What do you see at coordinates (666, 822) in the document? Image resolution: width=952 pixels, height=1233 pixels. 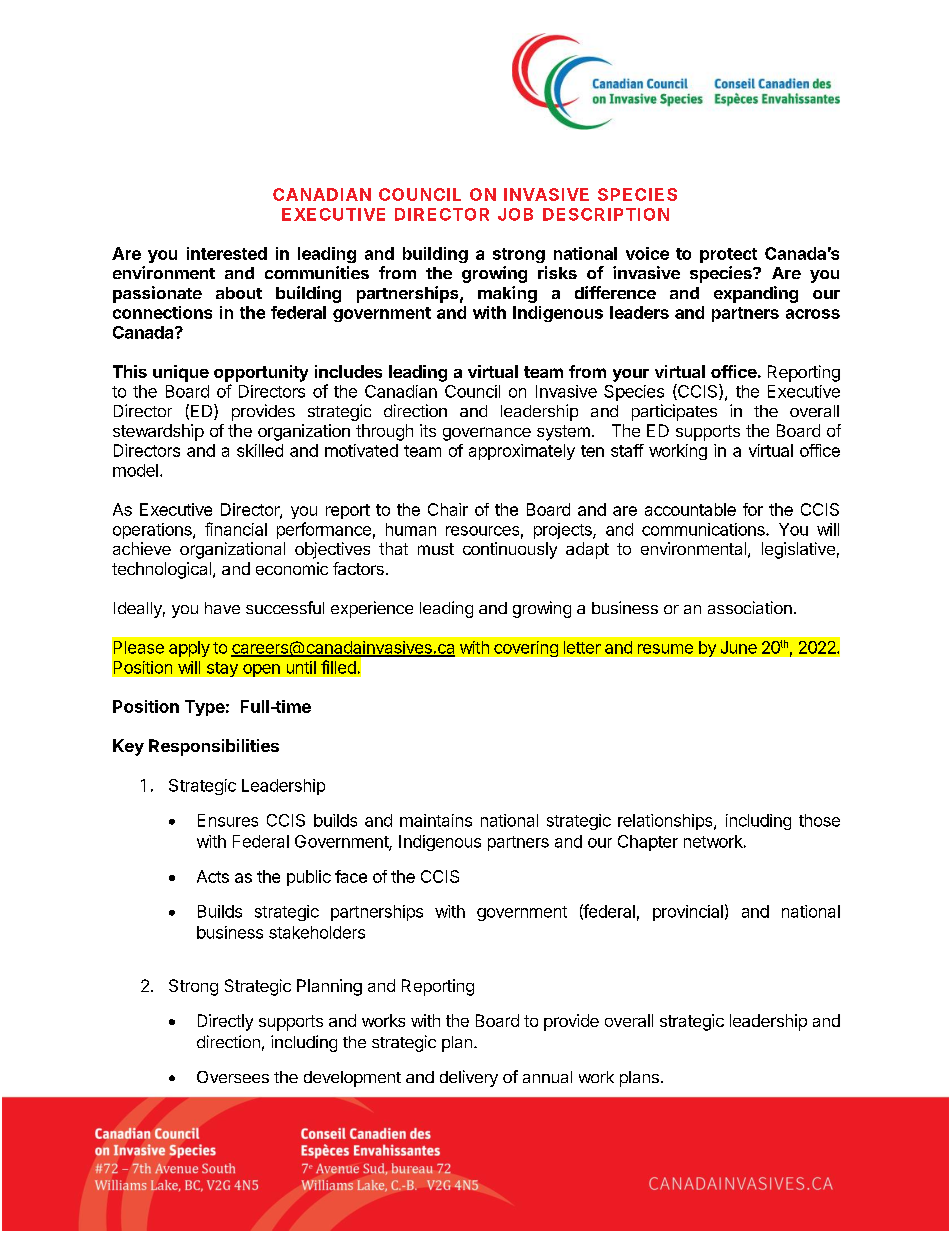 I see `relationships` at bounding box center [666, 822].
